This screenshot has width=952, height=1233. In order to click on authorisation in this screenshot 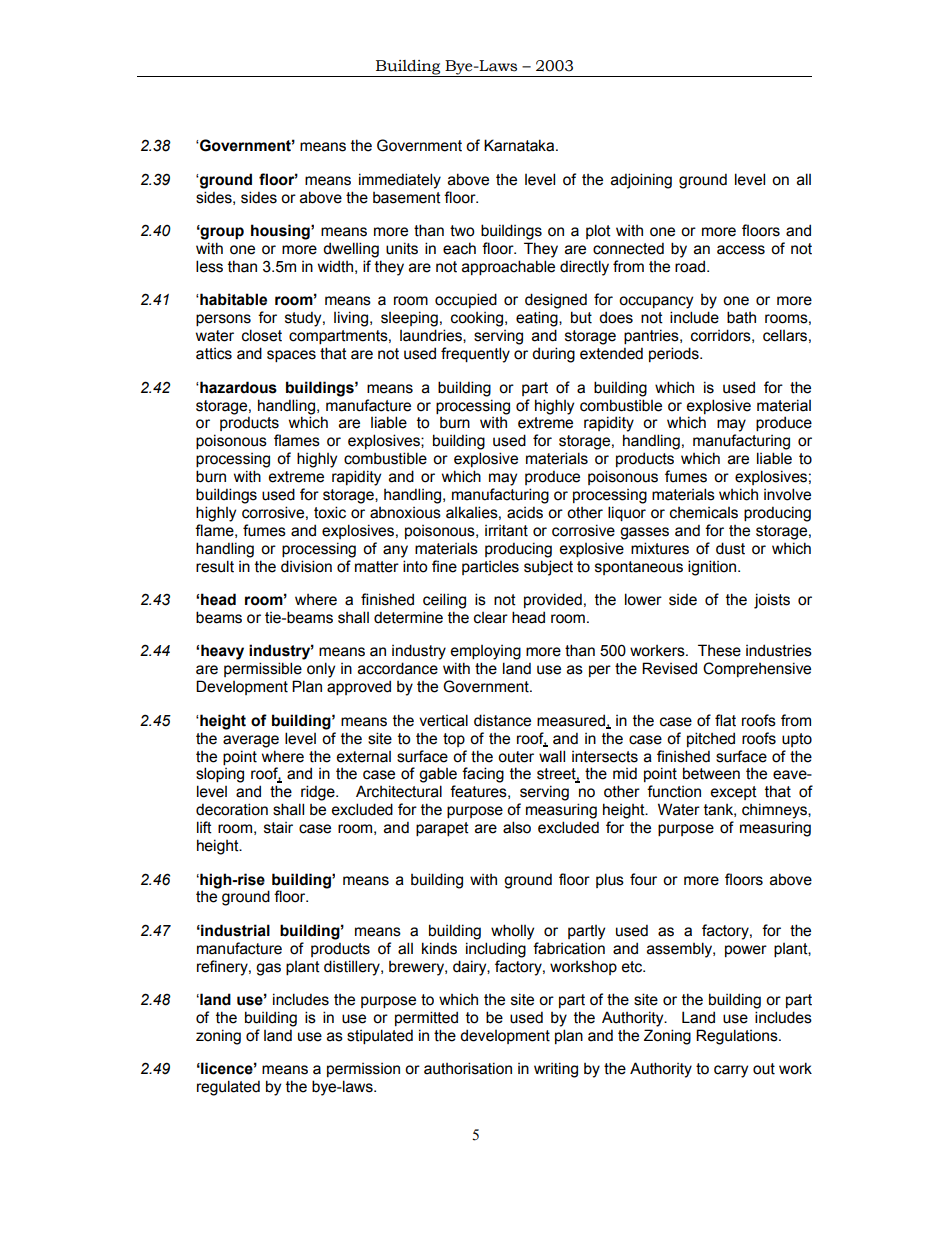, I will do `click(468, 1068)`.
